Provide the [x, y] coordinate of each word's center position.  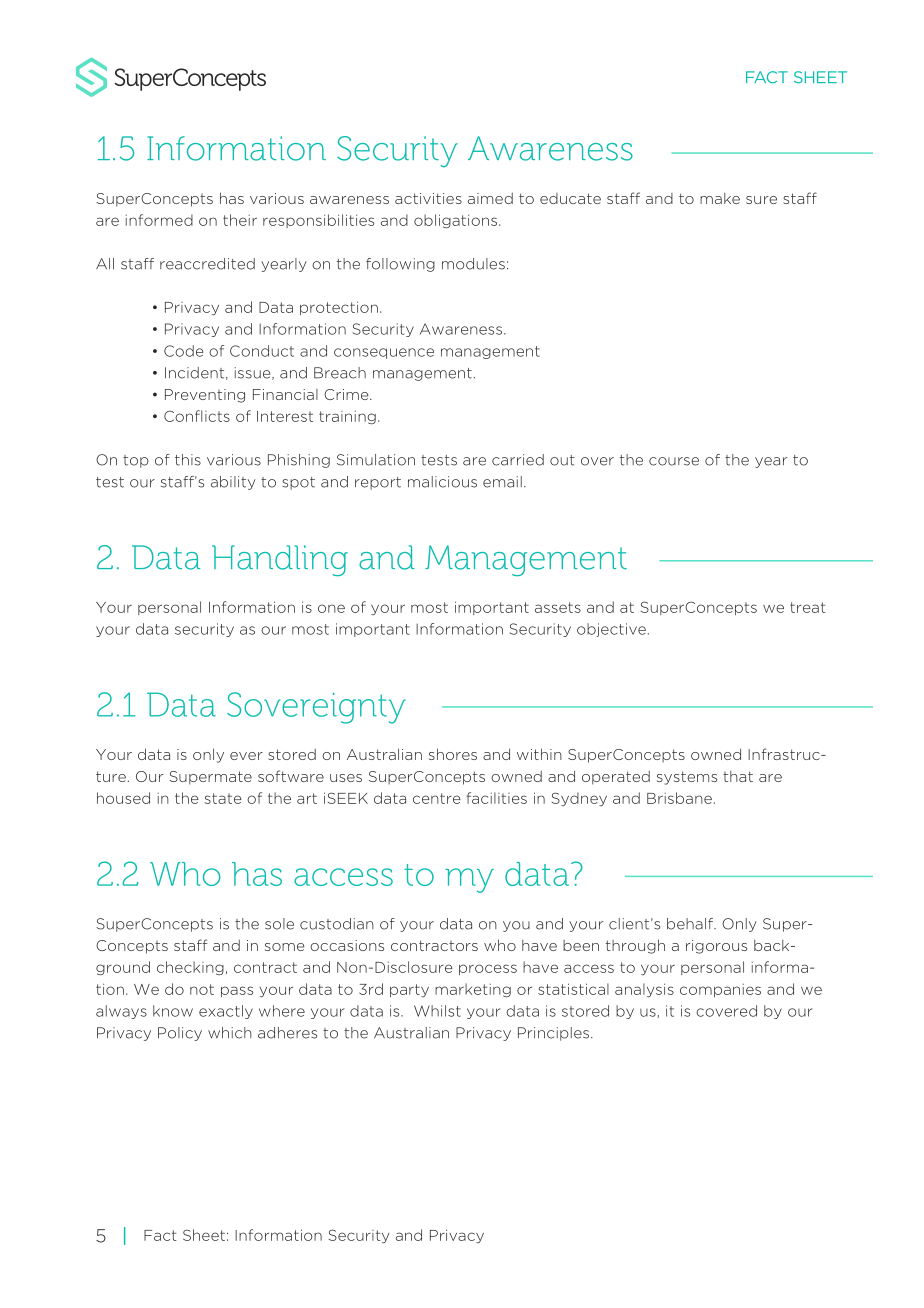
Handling [280, 561]
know [173, 1011]
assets [558, 607]
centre [437, 798]
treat [808, 607]
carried [518, 460]
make [720, 198]
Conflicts [197, 416]
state [223, 798]
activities [428, 198]
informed [159, 220]
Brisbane [679, 798]
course [674, 461]
